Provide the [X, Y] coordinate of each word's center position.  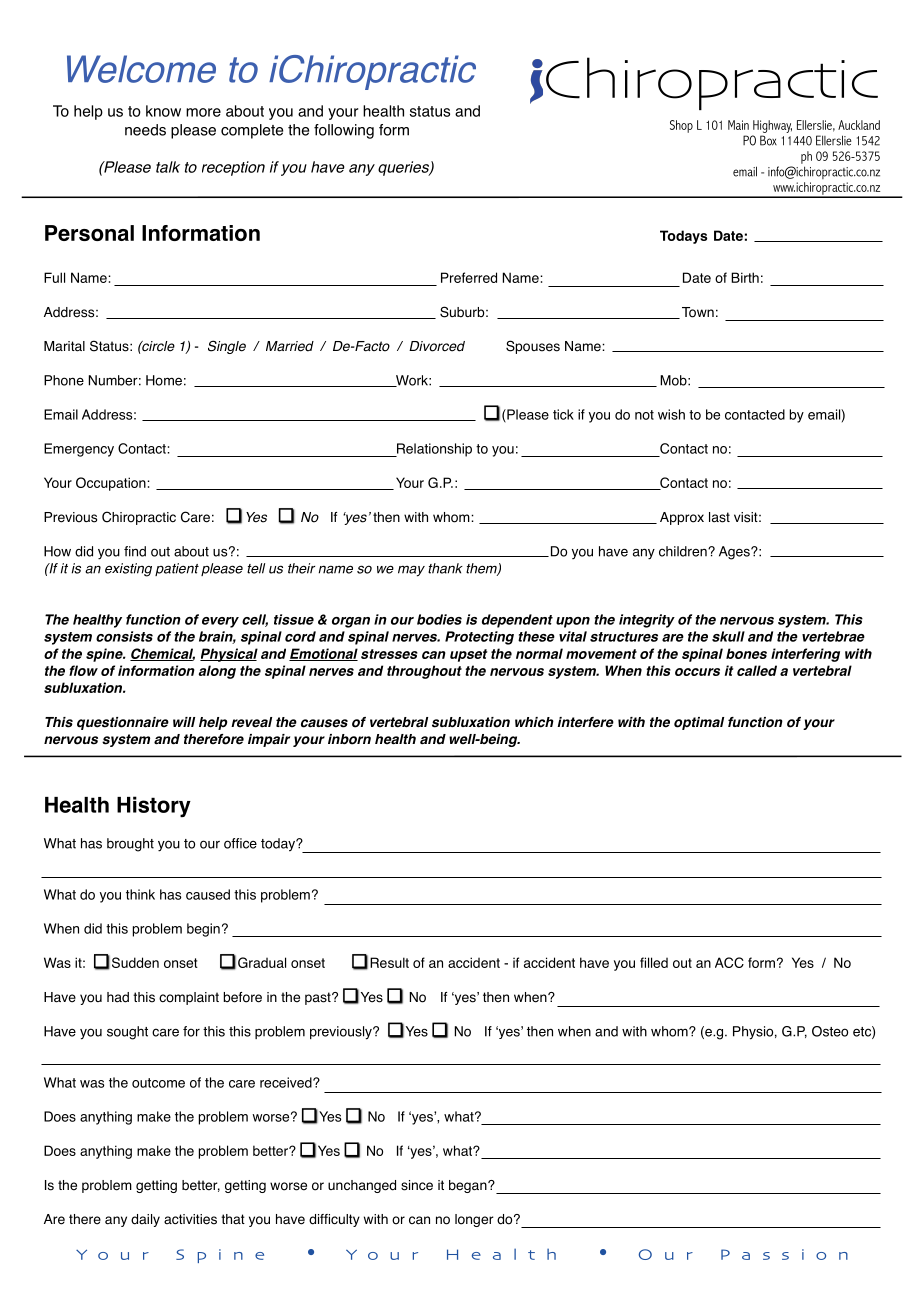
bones [746, 653]
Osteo [830, 1031]
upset [469, 655]
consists [124, 636]
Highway [772, 126]
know [163, 111]
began [469, 1186]
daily [145, 1220]
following [344, 131]
